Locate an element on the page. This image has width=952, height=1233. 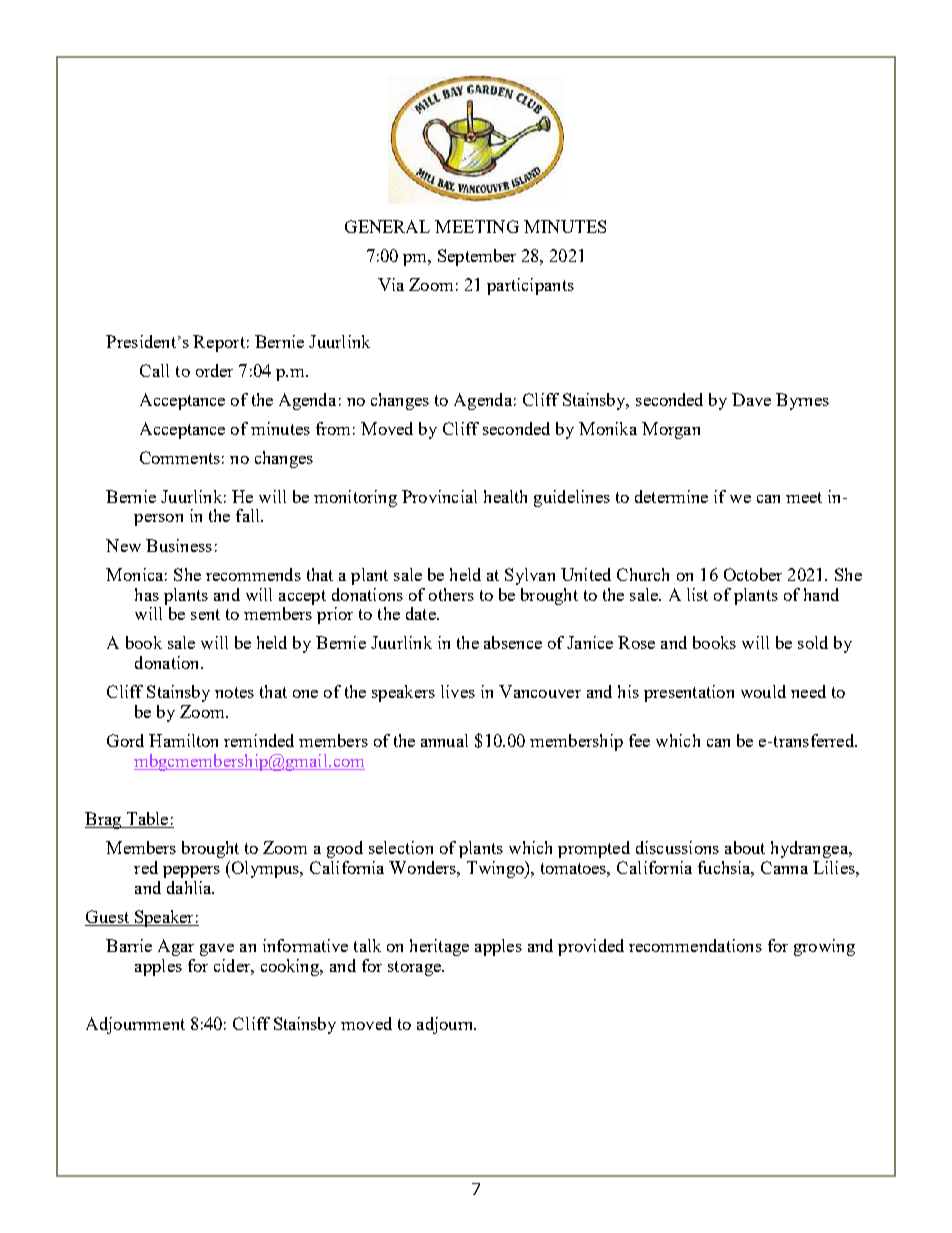
Comments is located at coordinates (180, 457).
